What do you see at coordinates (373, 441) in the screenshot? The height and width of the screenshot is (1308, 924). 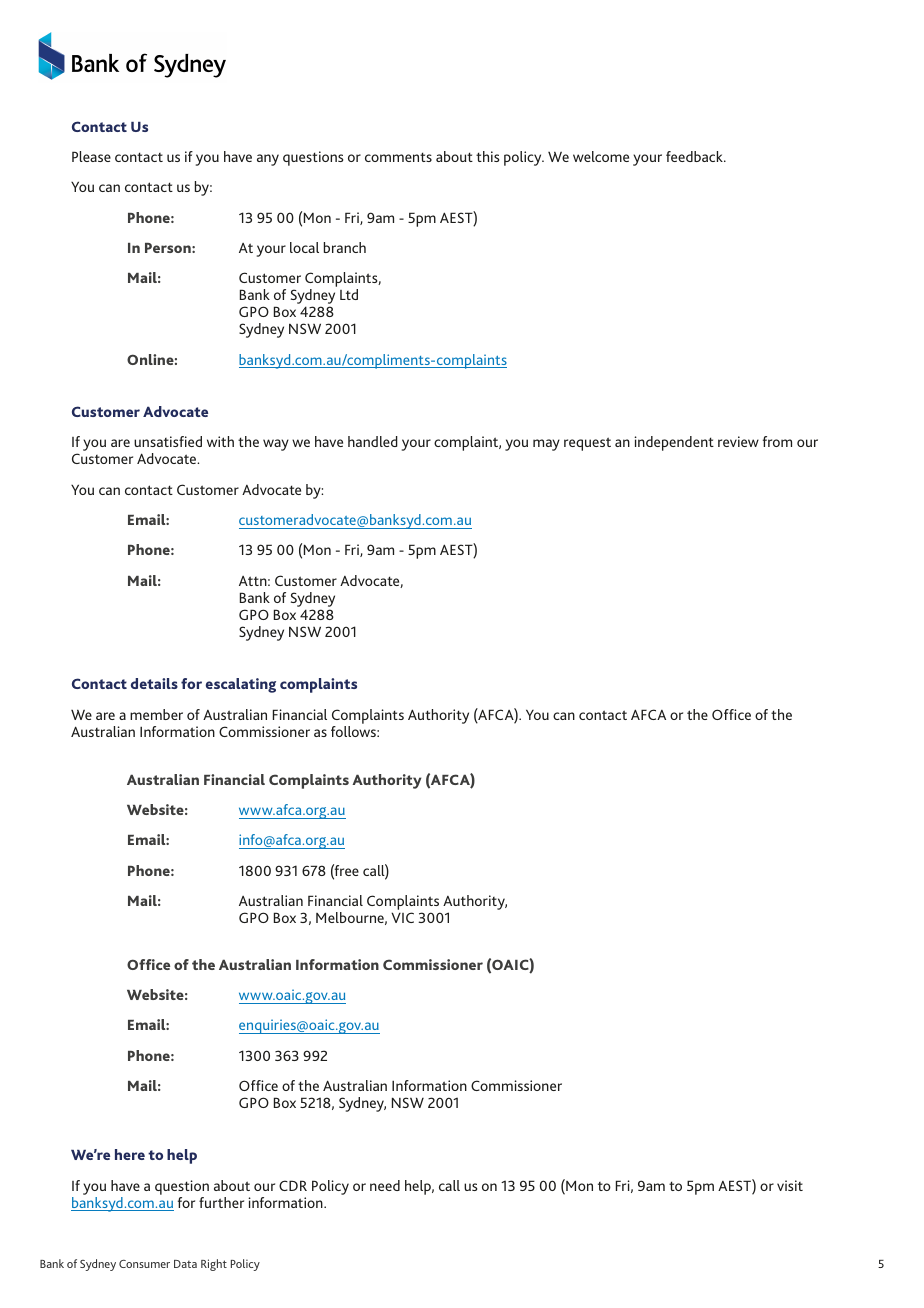 I see `handled` at bounding box center [373, 441].
